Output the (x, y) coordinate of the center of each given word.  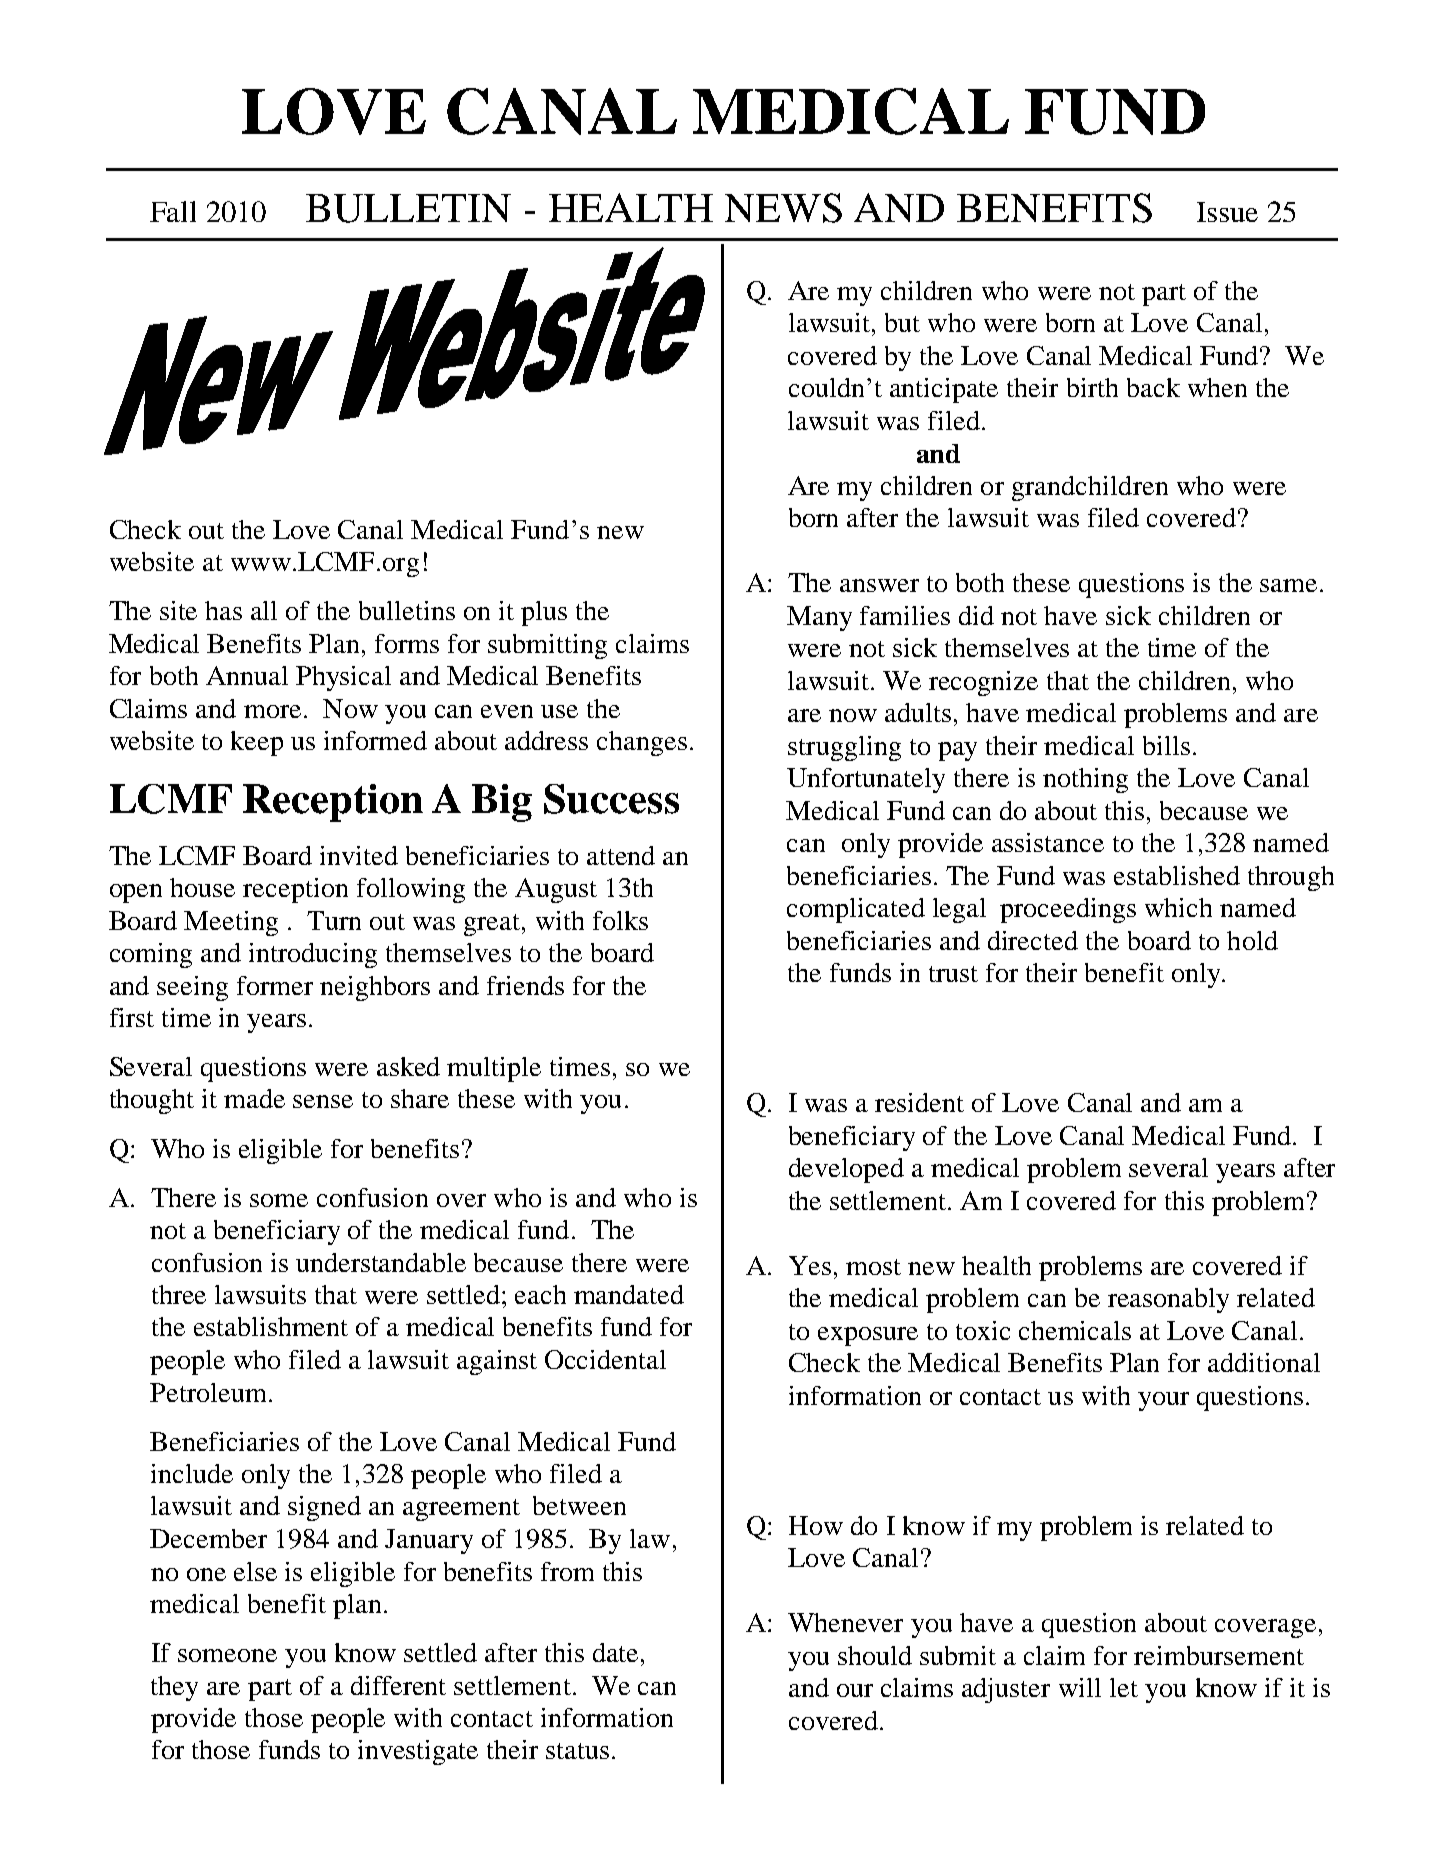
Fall (173, 211)
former (275, 985)
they (174, 1688)
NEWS (783, 208)
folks (620, 920)
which (1178, 907)
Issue (1227, 212)
